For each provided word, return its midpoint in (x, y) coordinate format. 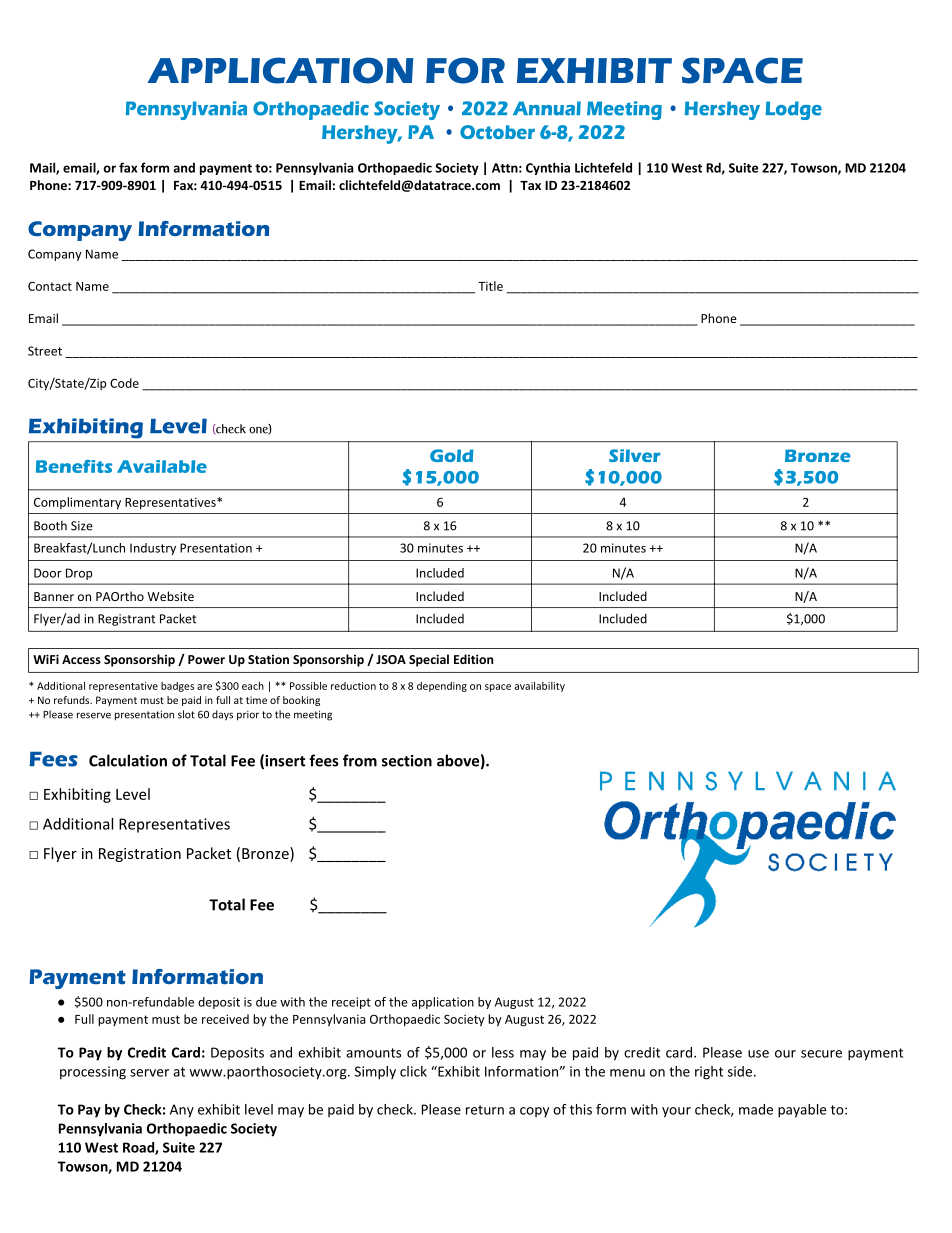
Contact (50, 286)
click (413, 1071)
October (497, 132)
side (740, 1071)
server (149, 1073)
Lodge (793, 110)
